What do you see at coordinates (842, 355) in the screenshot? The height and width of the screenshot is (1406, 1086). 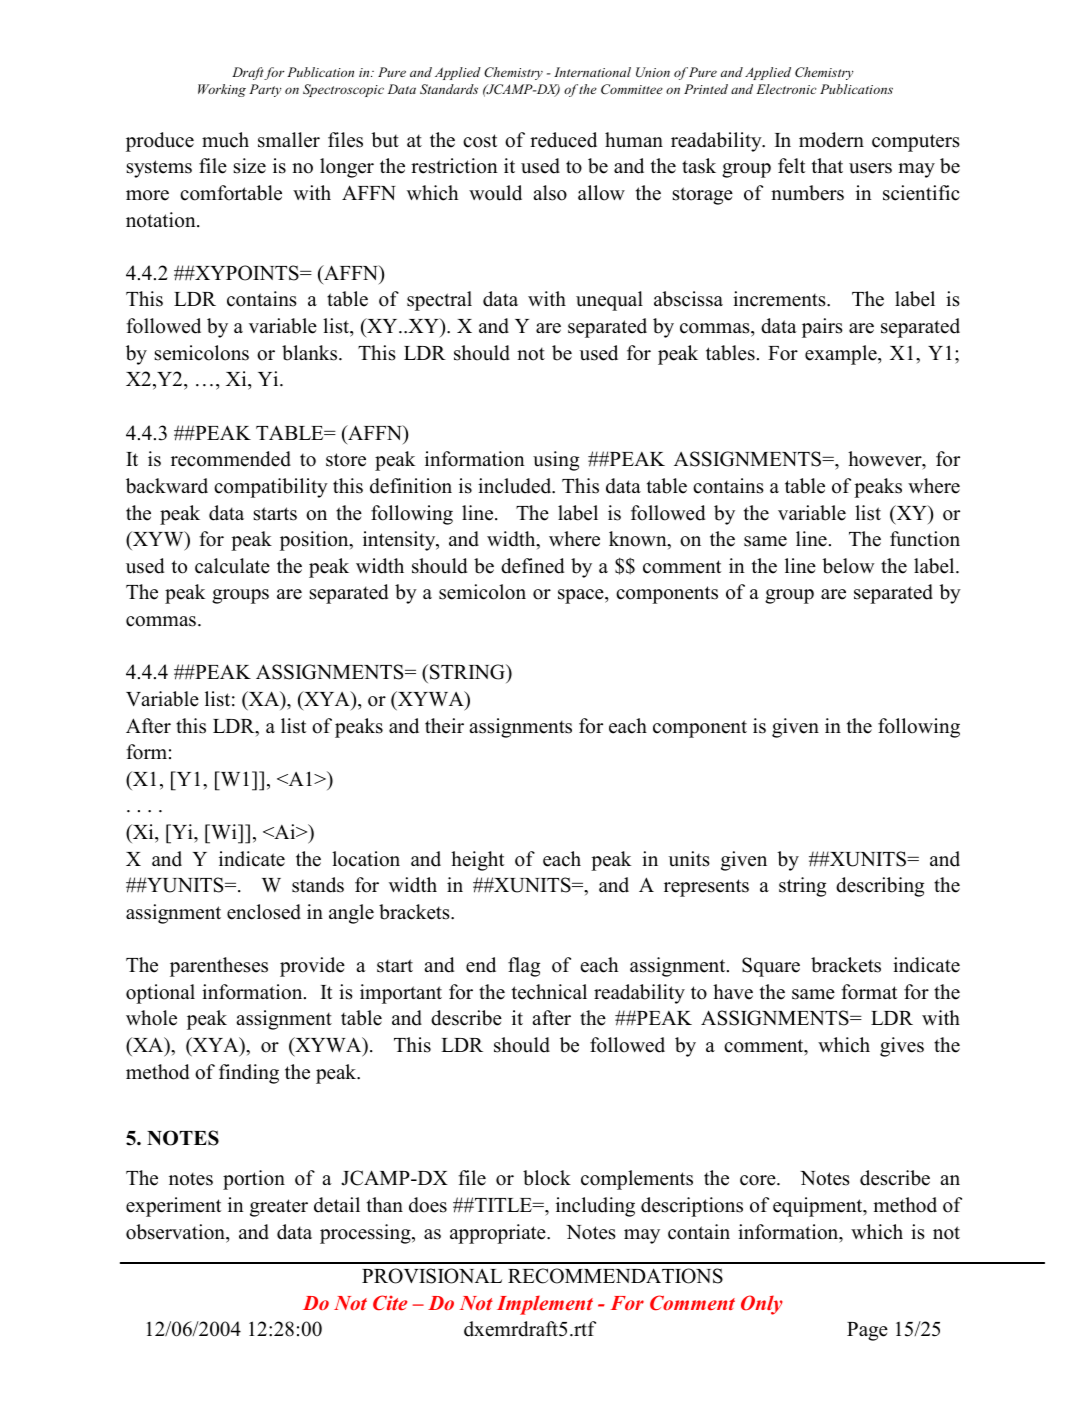 I see `example` at bounding box center [842, 355].
